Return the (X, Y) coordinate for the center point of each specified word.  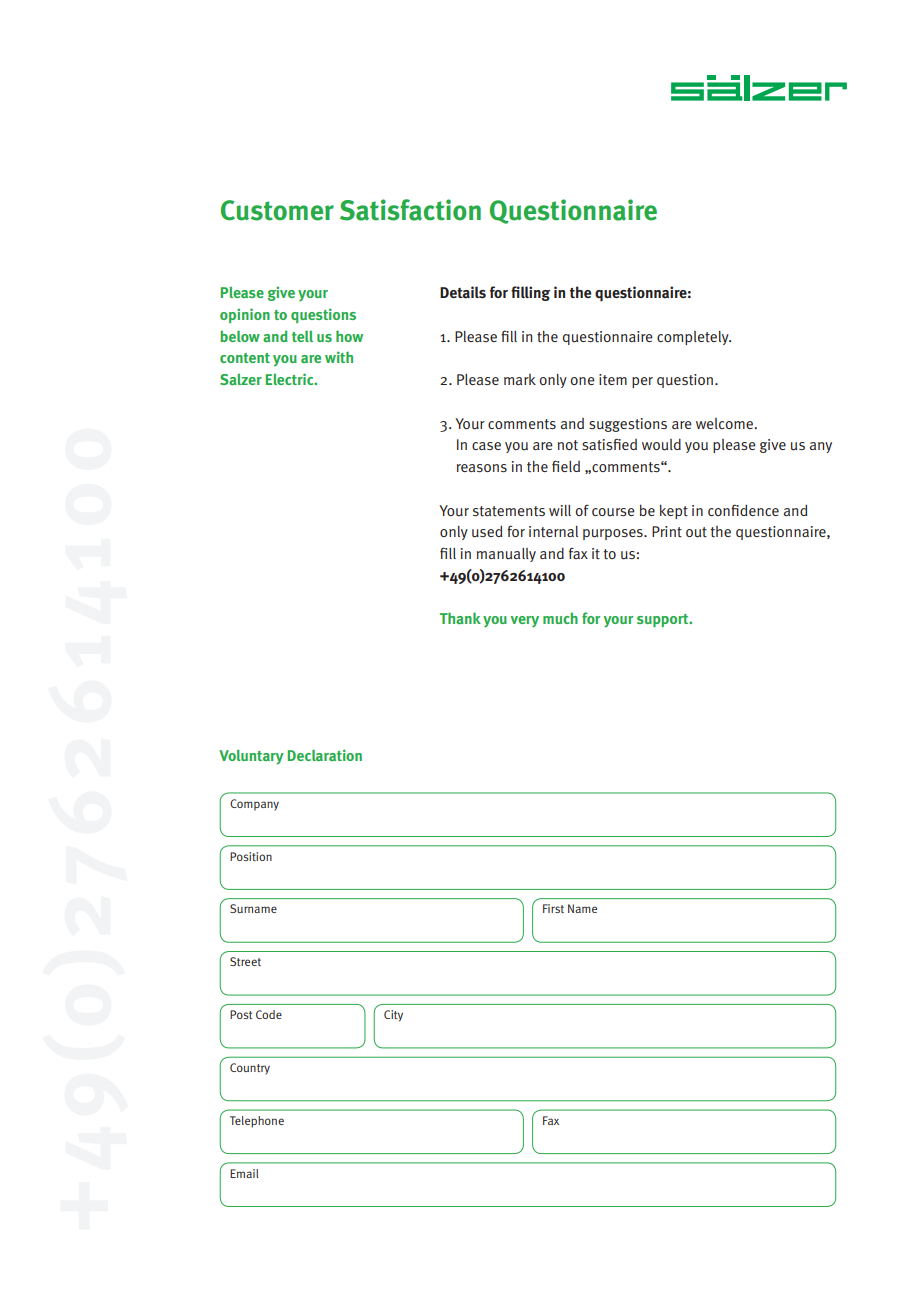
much (560, 618)
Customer (277, 210)
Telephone (257, 1122)
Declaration (325, 755)
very (524, 622)
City (393, 1016)
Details (463, 292)
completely (694, 338)
